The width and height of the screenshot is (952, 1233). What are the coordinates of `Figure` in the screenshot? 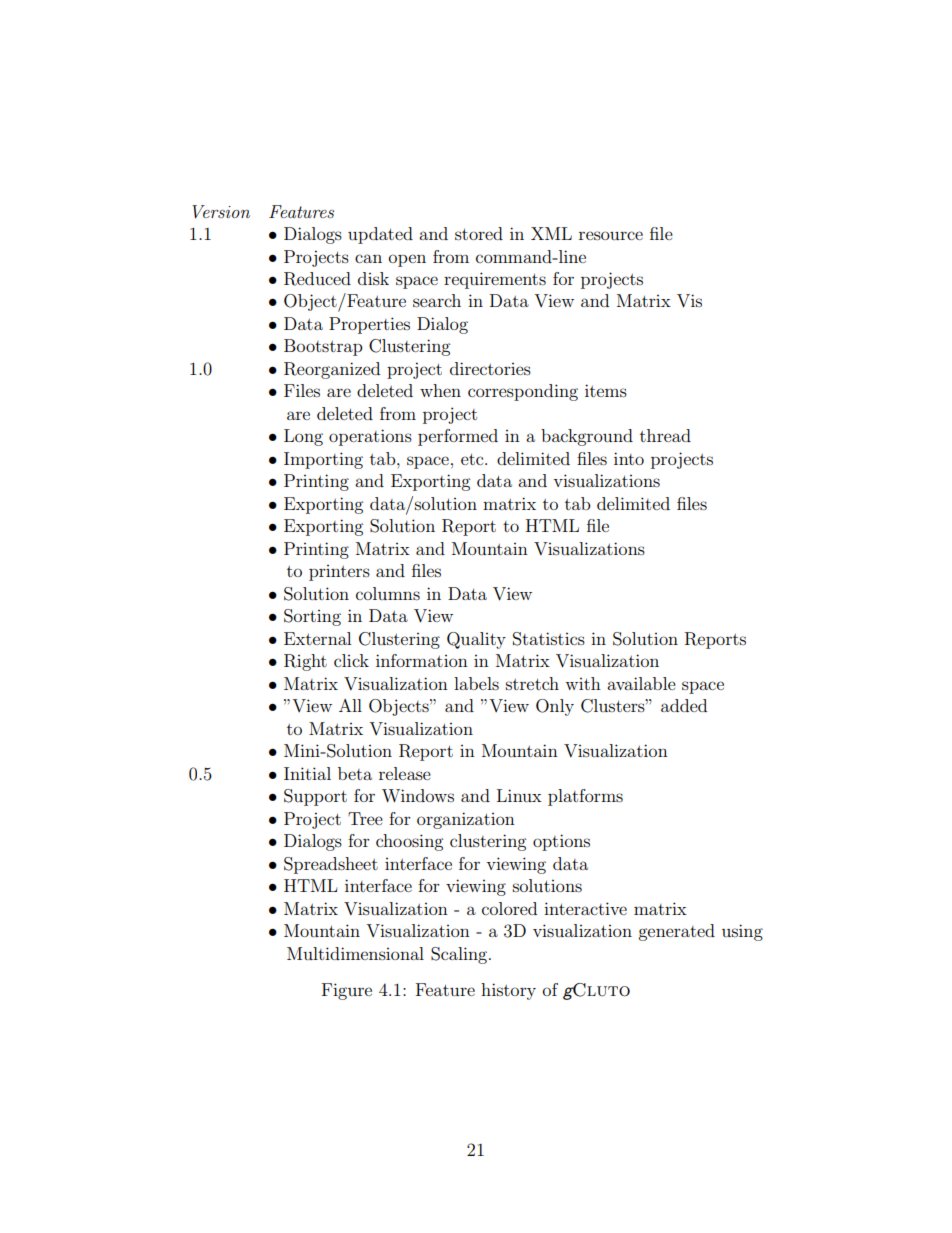 It's located at (347, 991).
